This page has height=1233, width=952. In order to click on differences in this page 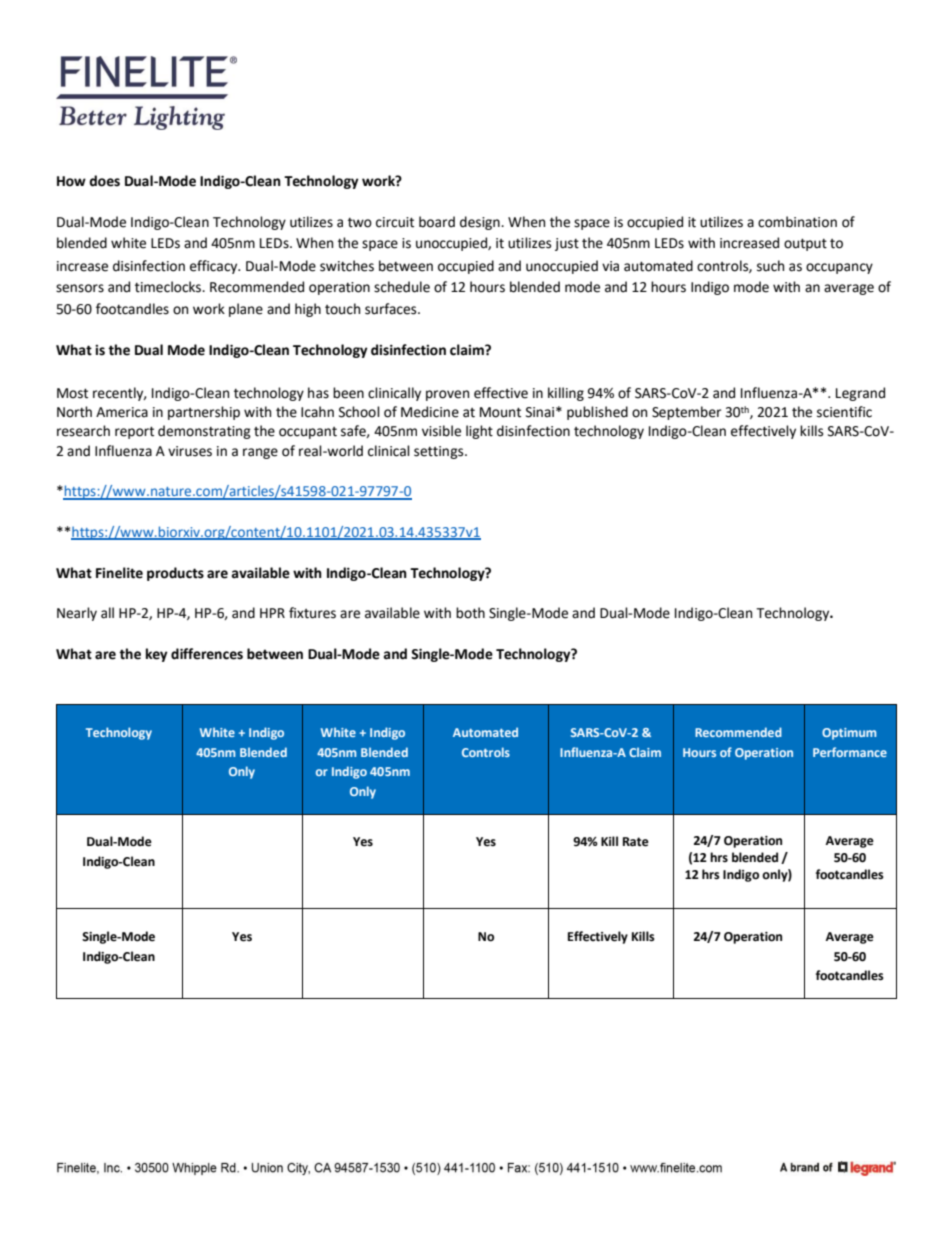, I will do `click(207, 654)`.
